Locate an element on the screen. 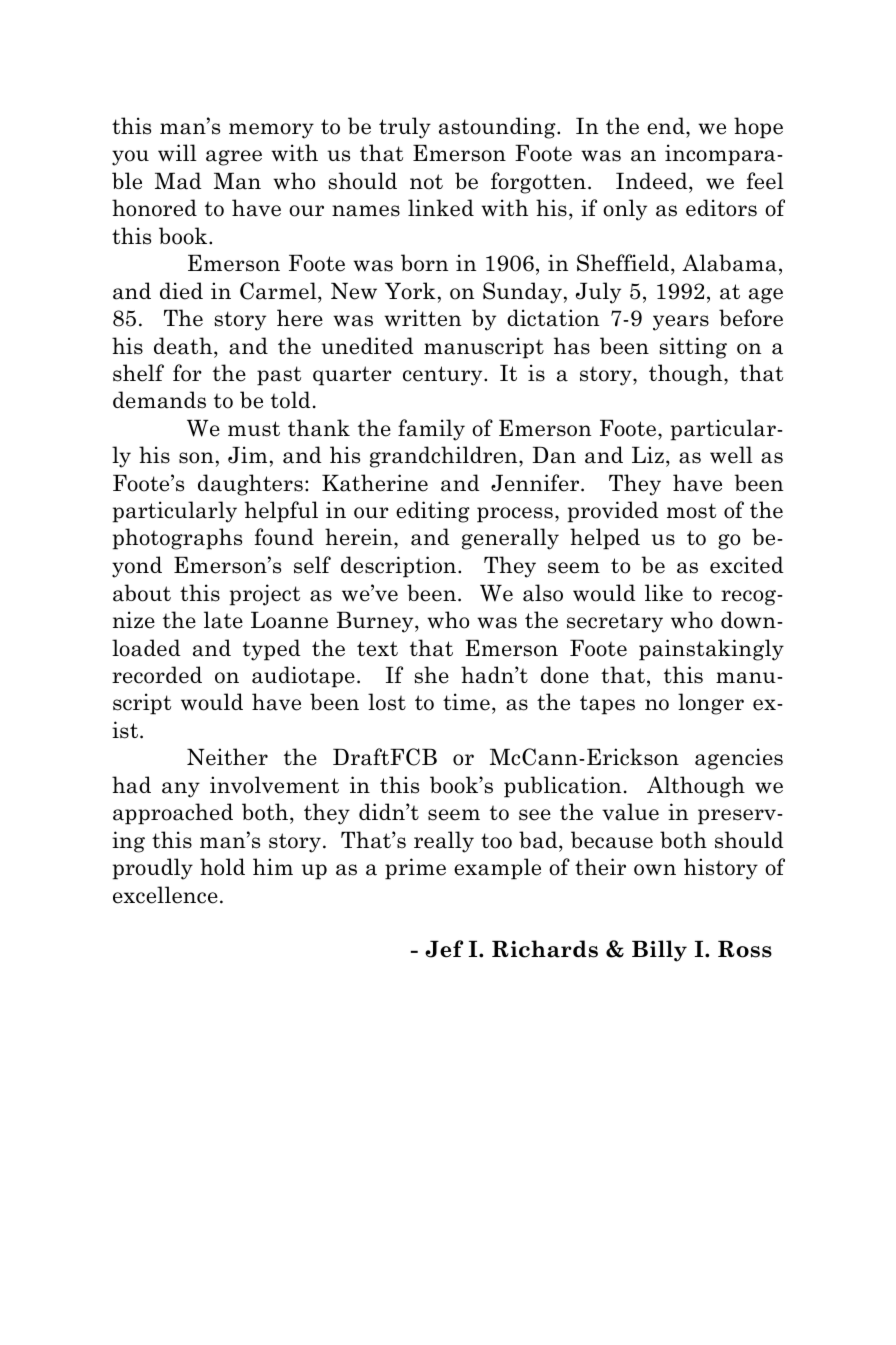 Image resolution: width=896 pixels, height=1345 pixels. demands is located at coordinates (159, 400).
